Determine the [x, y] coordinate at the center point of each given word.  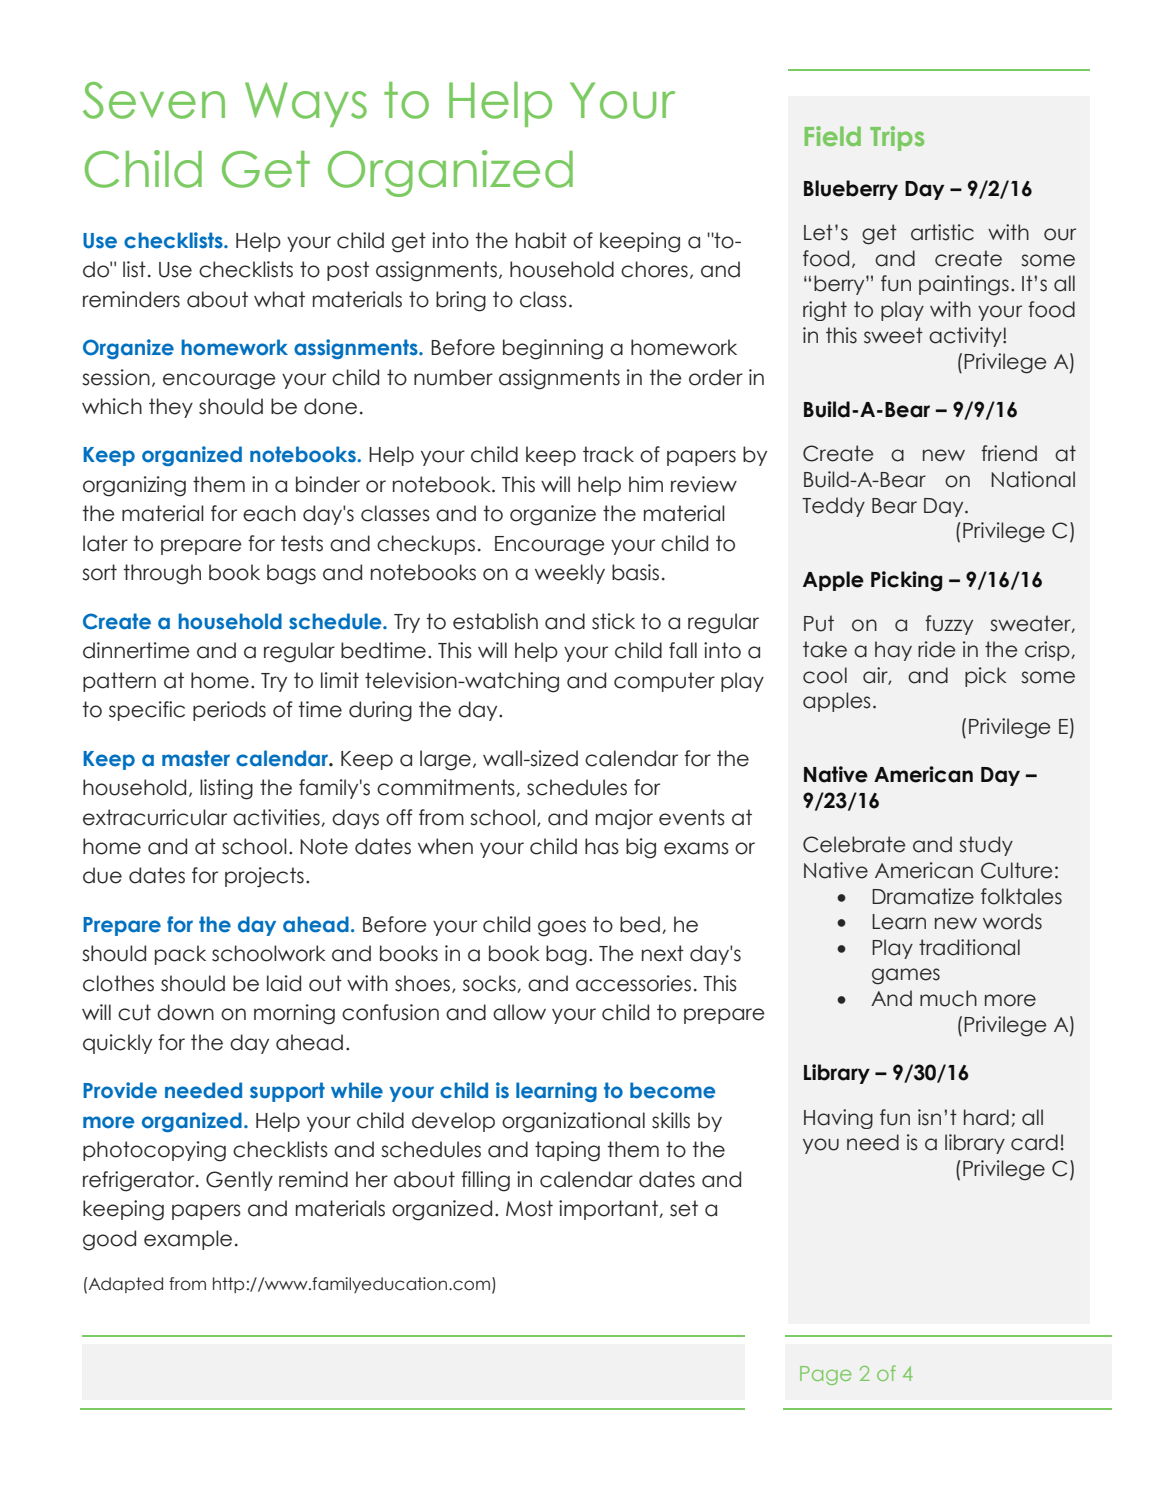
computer [664, 682]
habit [541, 240]
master [196, 758]
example [188, 1240]
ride [937, 649]
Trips [897, 138]
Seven [154, 100]
